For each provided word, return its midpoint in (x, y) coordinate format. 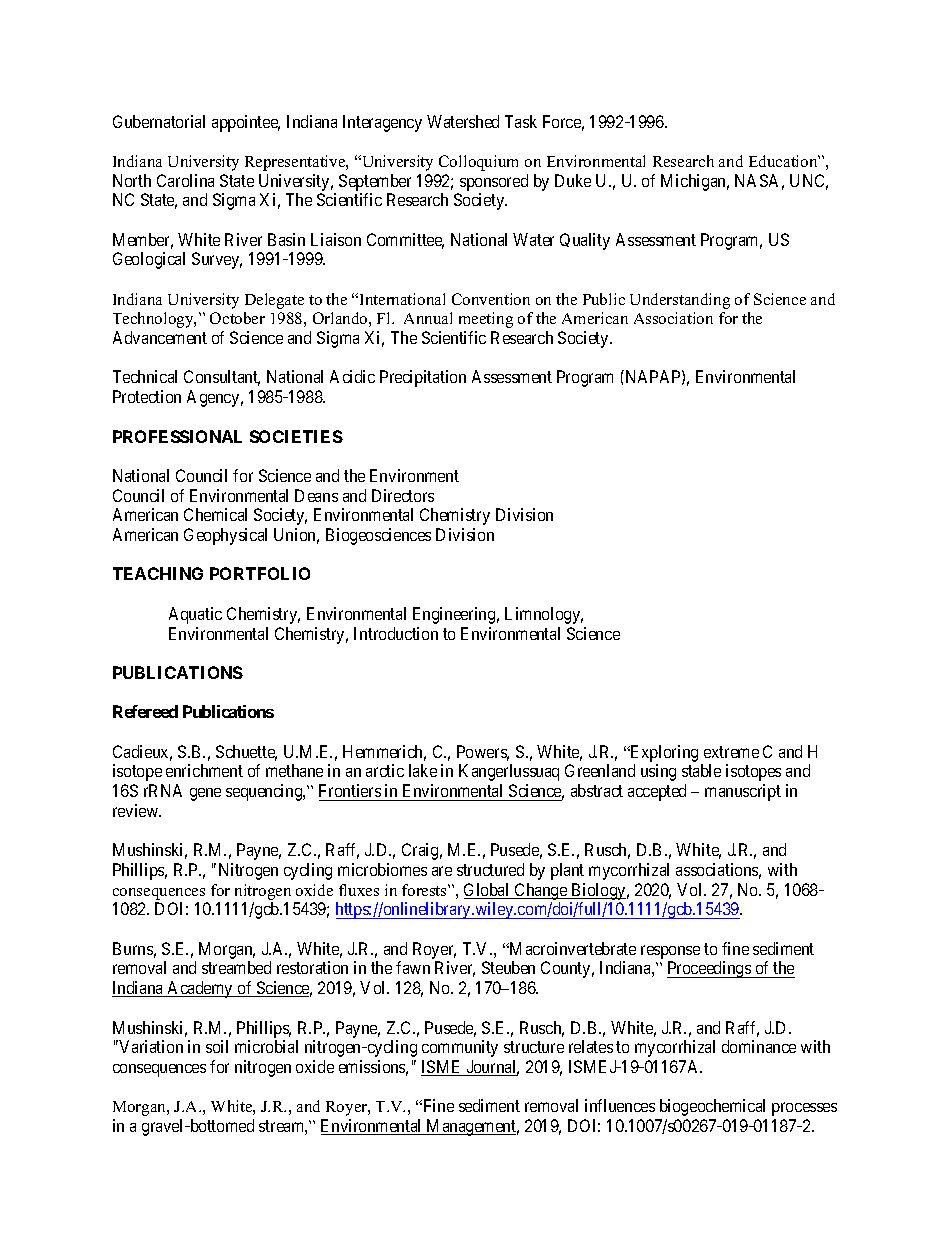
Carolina (185, 180)
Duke (573, 180)
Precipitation (423, 378)
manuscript (743, 792)
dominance (759, 1046)
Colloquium (478, 163)
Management (471, 1127)
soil (217, 1046)
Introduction (396, 633)
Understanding (680, 301)
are (442, 871)
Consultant (222, 378)
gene (205, 794)
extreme (731, 752)
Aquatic (195, 615)
